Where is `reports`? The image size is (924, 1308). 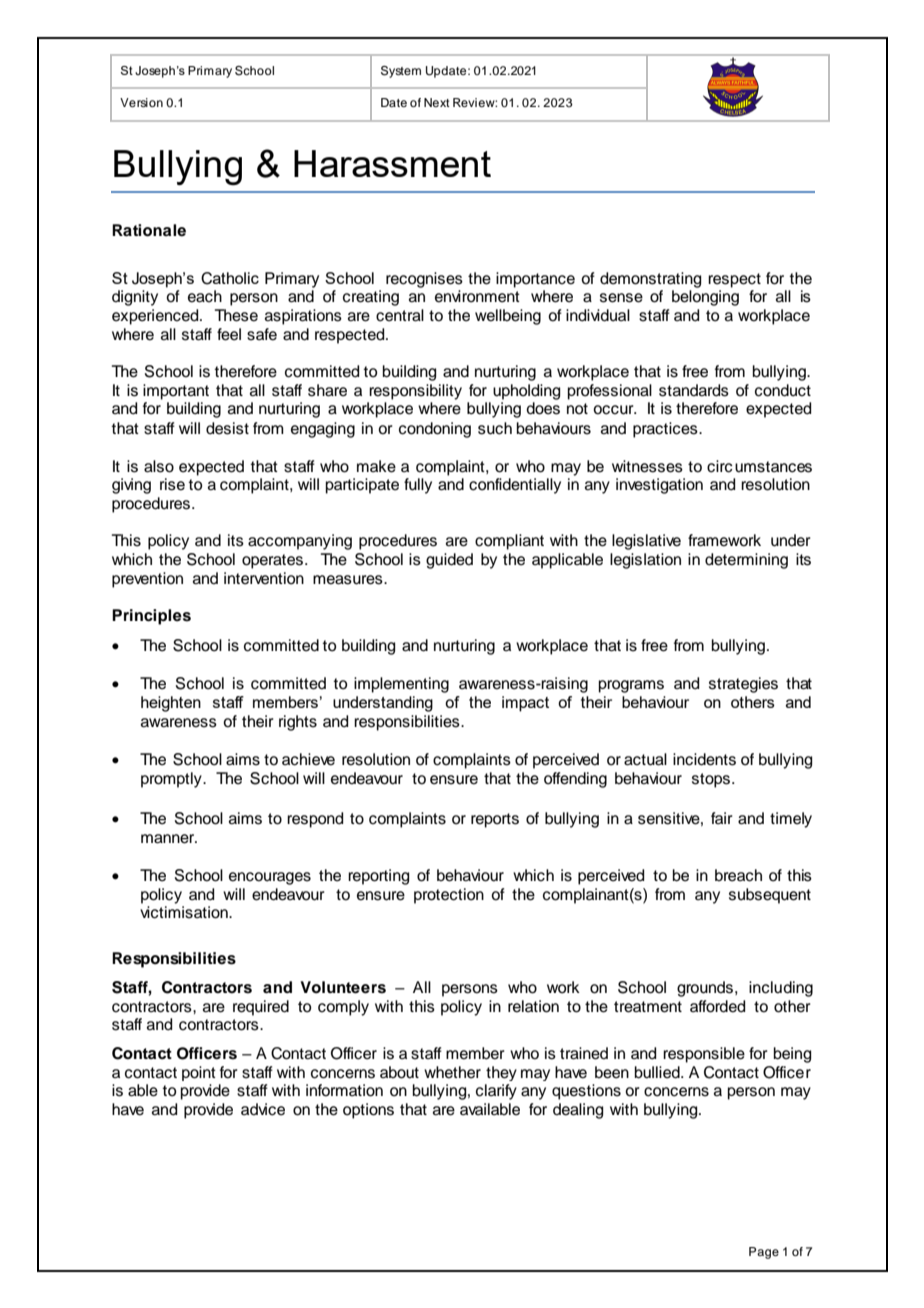
reports is located at coordinates (495, 820).
